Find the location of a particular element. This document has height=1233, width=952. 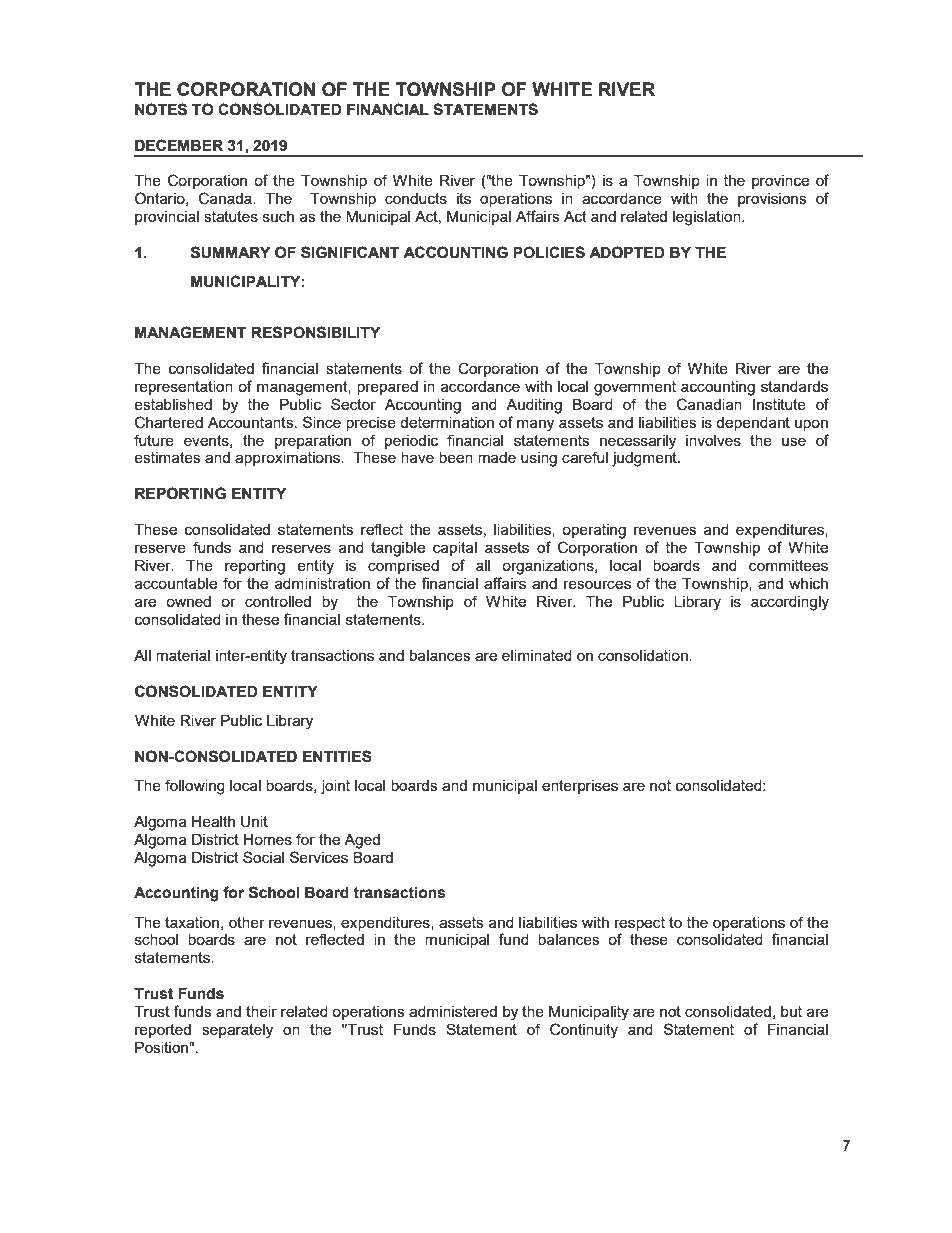

Canadian is located at coordinates (709, 404).
